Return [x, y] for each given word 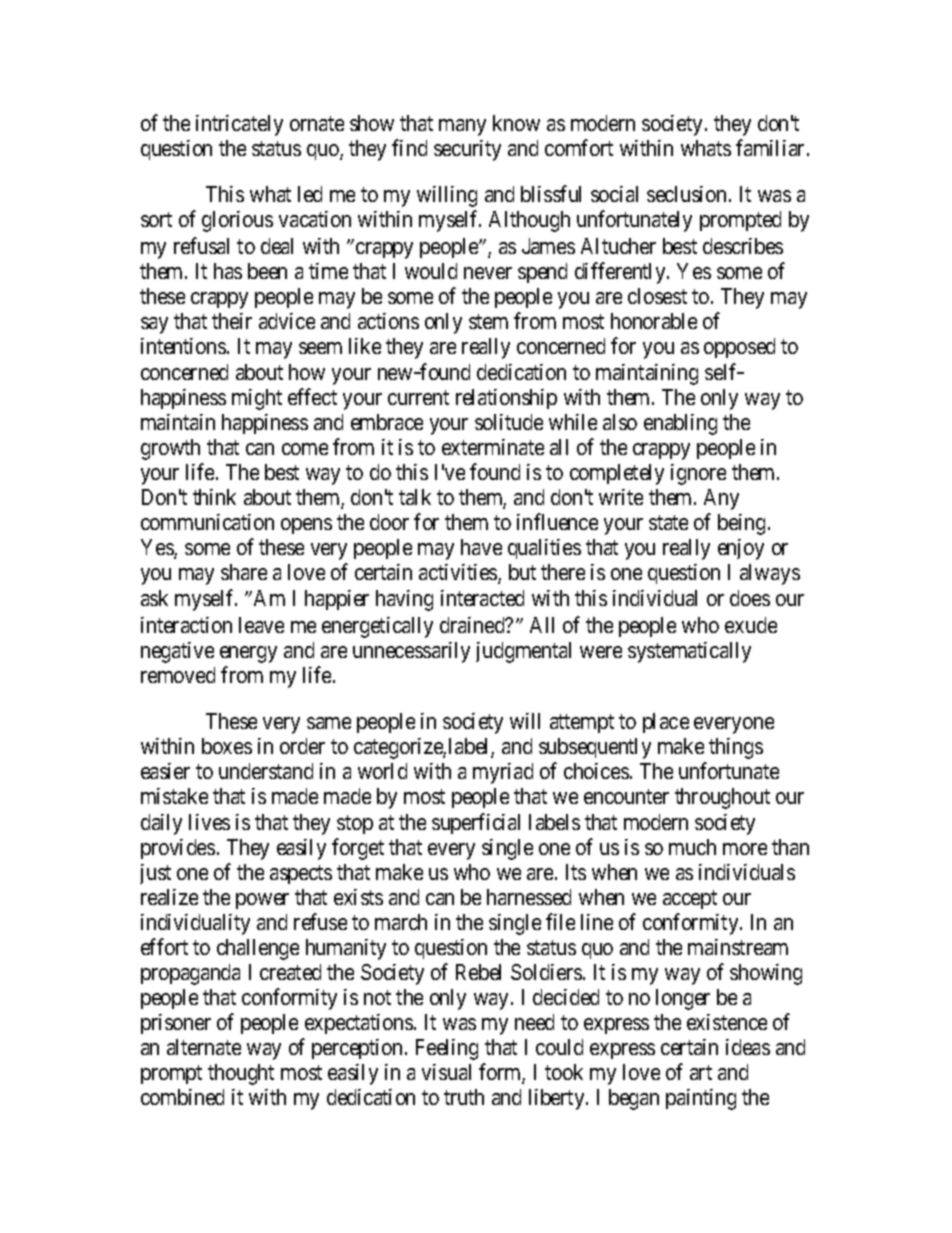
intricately [239, 125]
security [467, 150]
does [750, 598]
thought [241, 1074]
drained [473, 625]
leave [261, 625]
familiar [772, 148]
